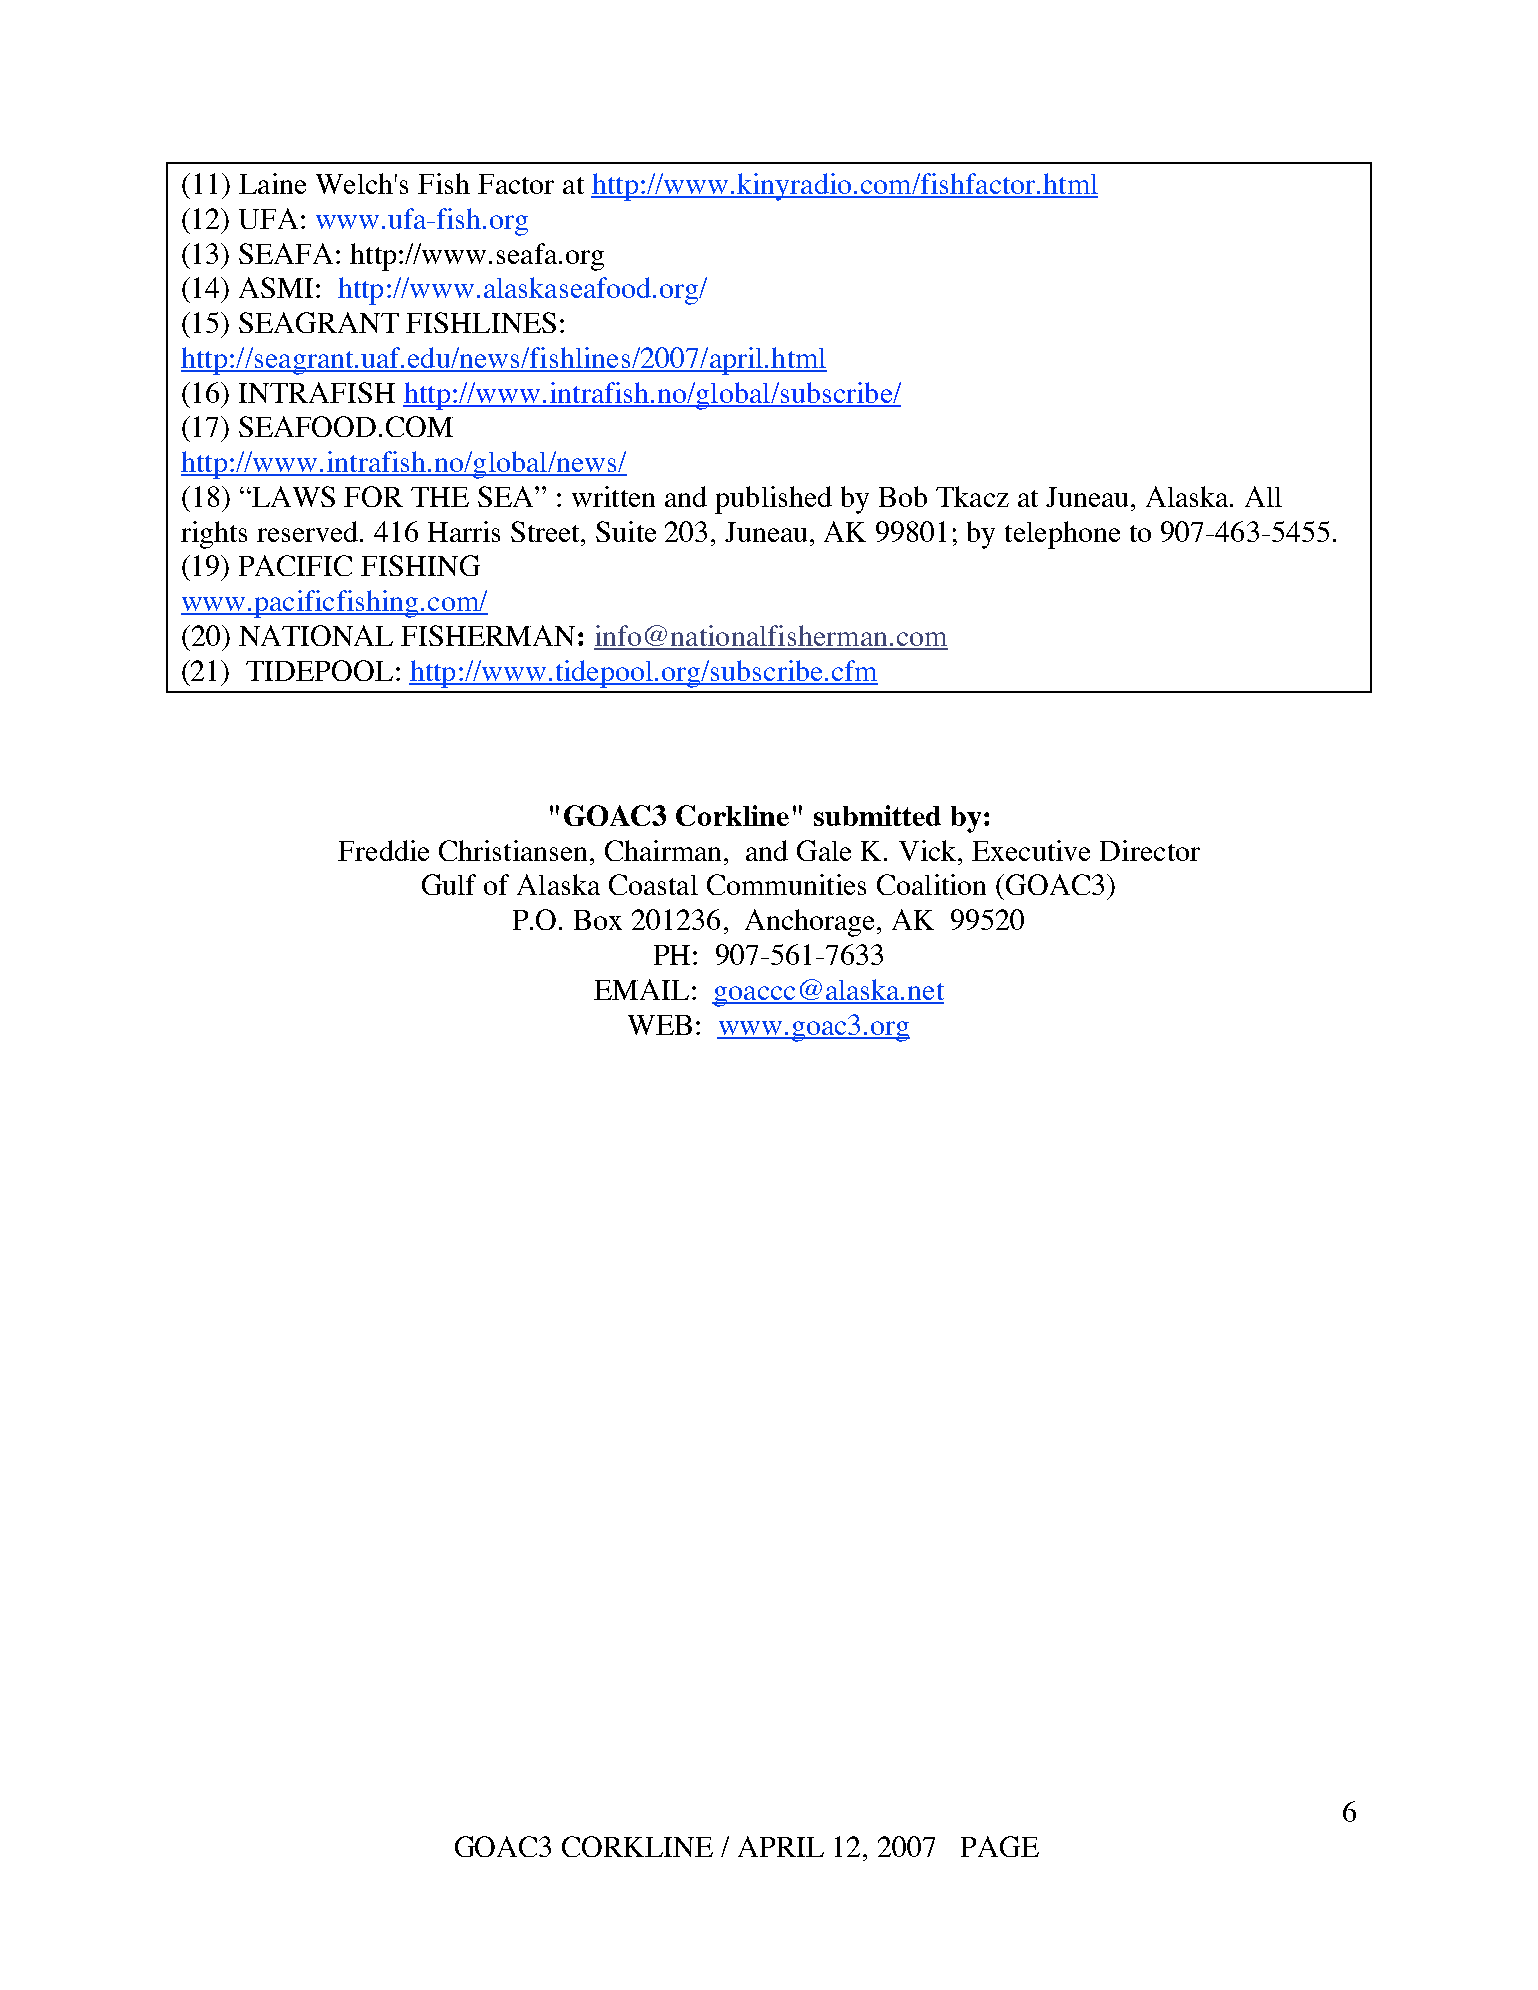 The image size is (1538, 1990). Describe the element at coordinates (1263, 496) in the document. I see `All` at that location.
